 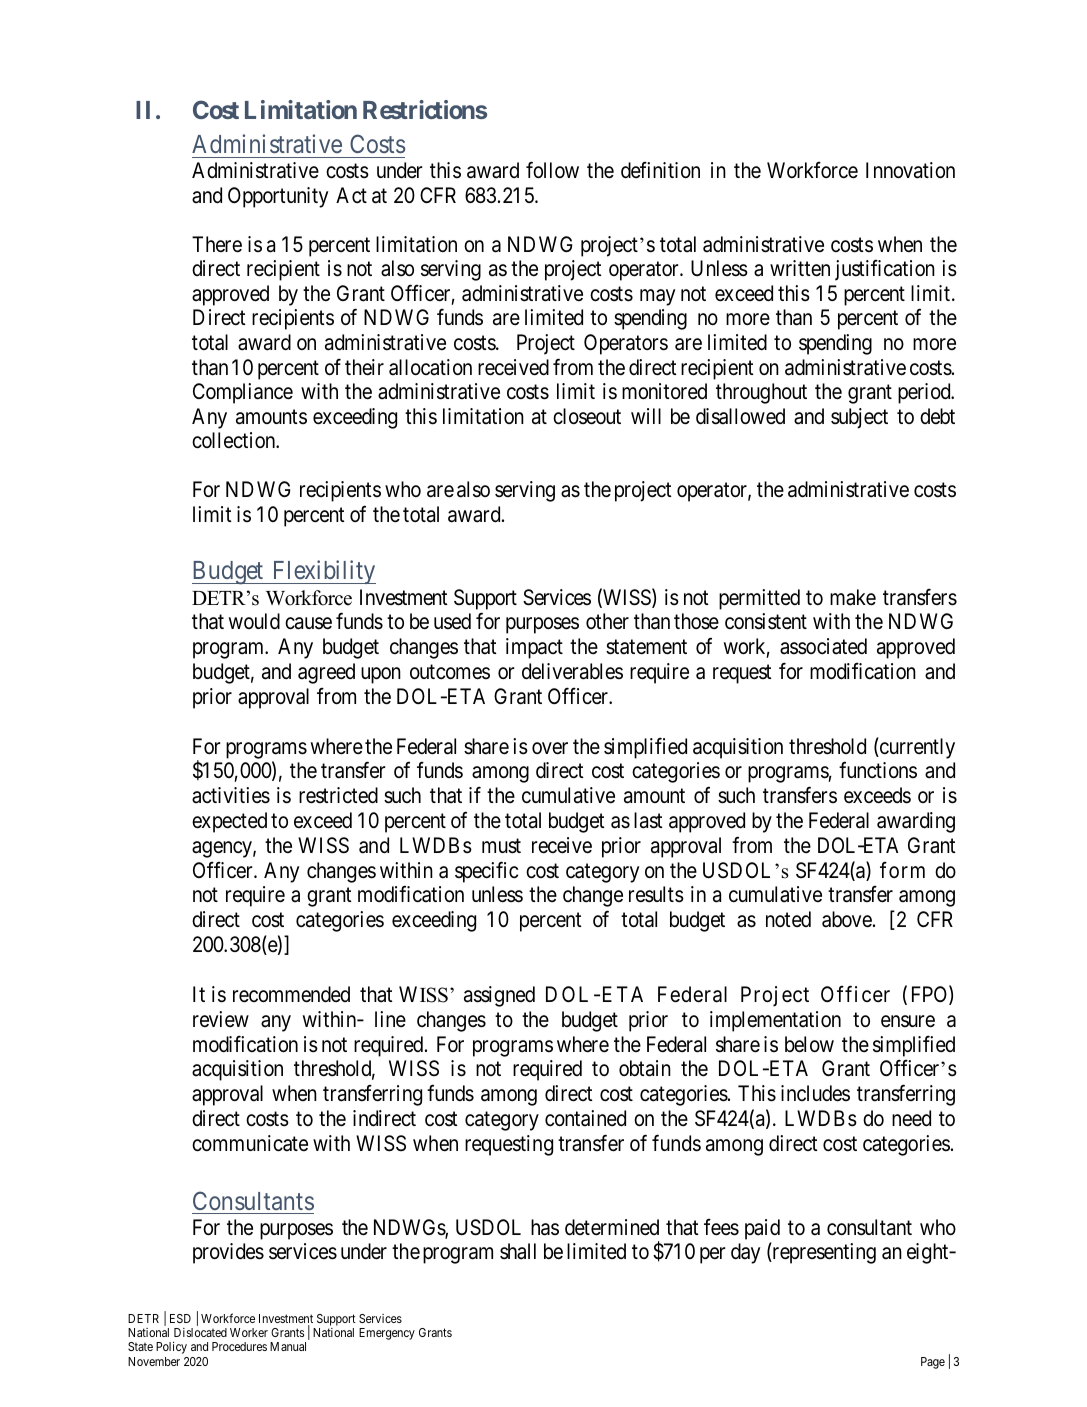 What do you see at coordinates (243, 393) in the screenshot?
I see `Compliance` at bounding box center [243, 393].
